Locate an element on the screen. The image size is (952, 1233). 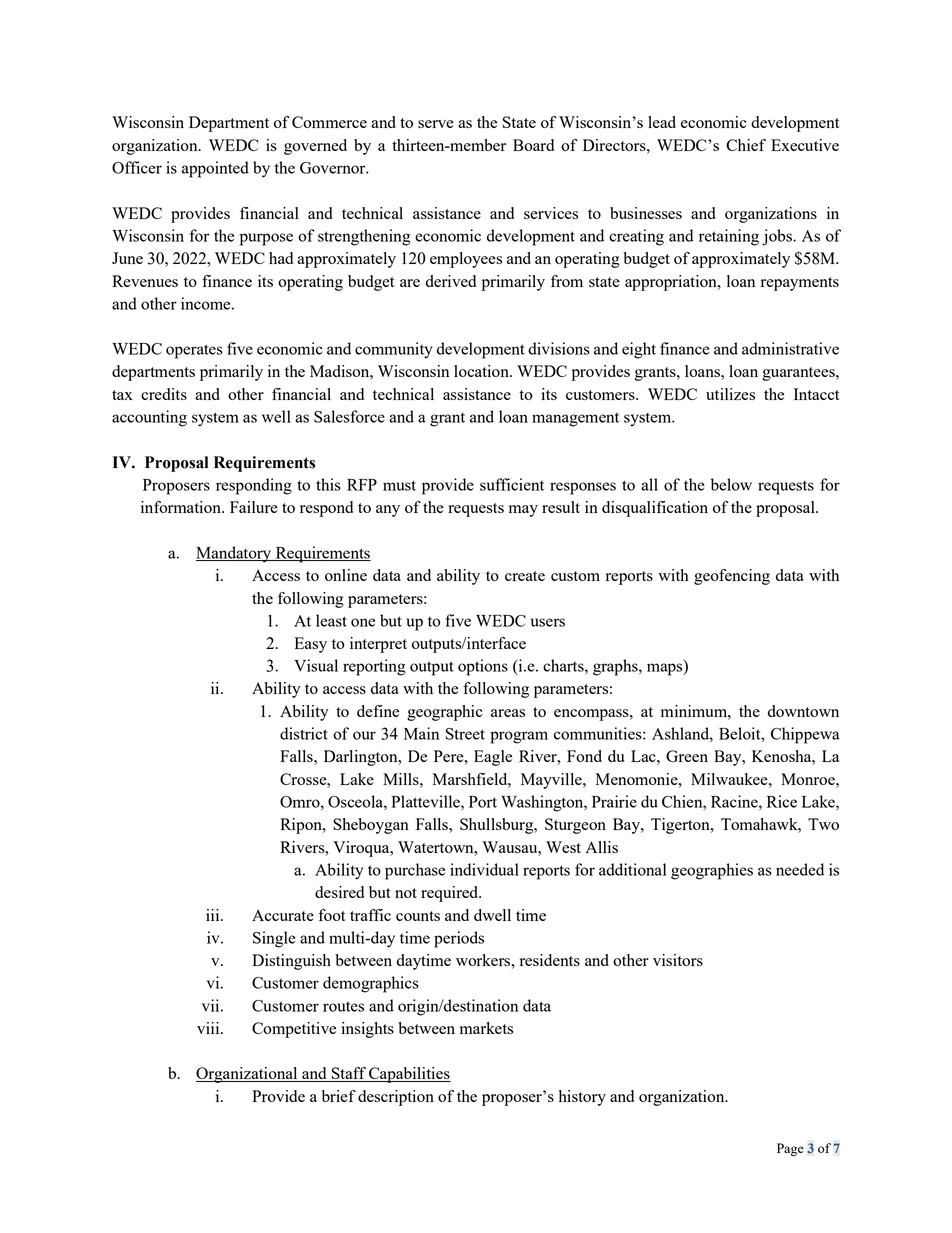
geofencing is located at coordinates (732, 577).
